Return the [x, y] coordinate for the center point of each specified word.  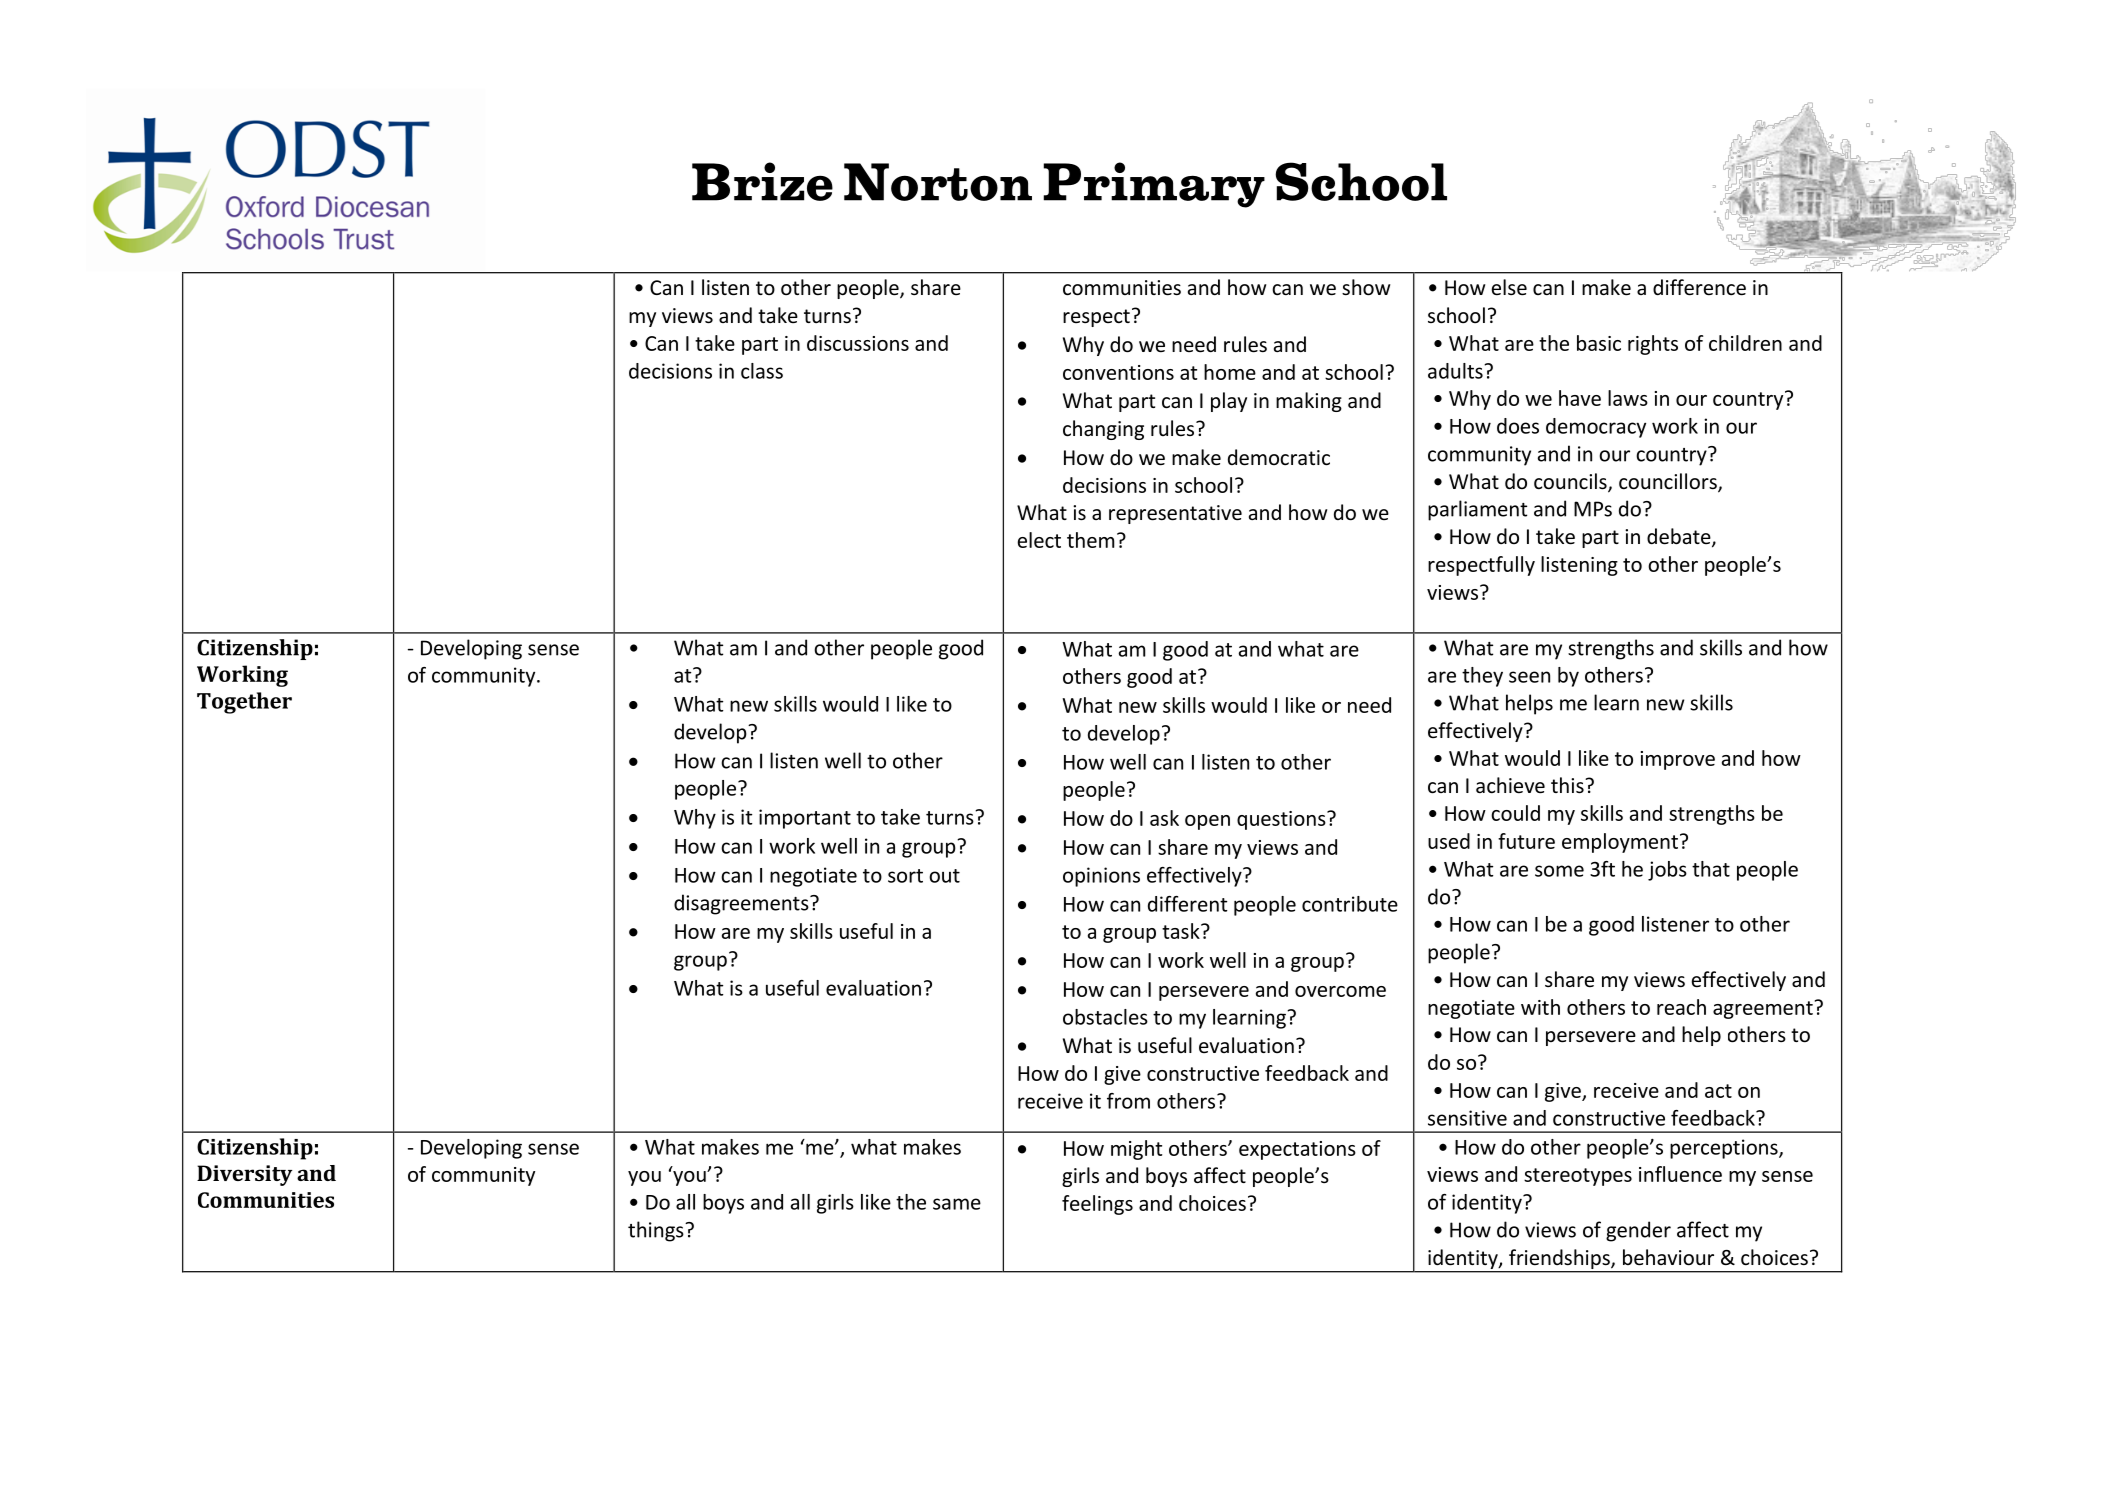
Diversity [244, 1175]
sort [905, 876]
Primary [1154, 185]
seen [1529, 677]
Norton [938, 182]
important [805, 819]
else [1509, 287]
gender [1638, 1231]
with [1540, 1007]
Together [244, 703]
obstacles [1105, 1017]
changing [1103, 430]
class [762, 371]
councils [1571, 482]
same [957, 1204]
